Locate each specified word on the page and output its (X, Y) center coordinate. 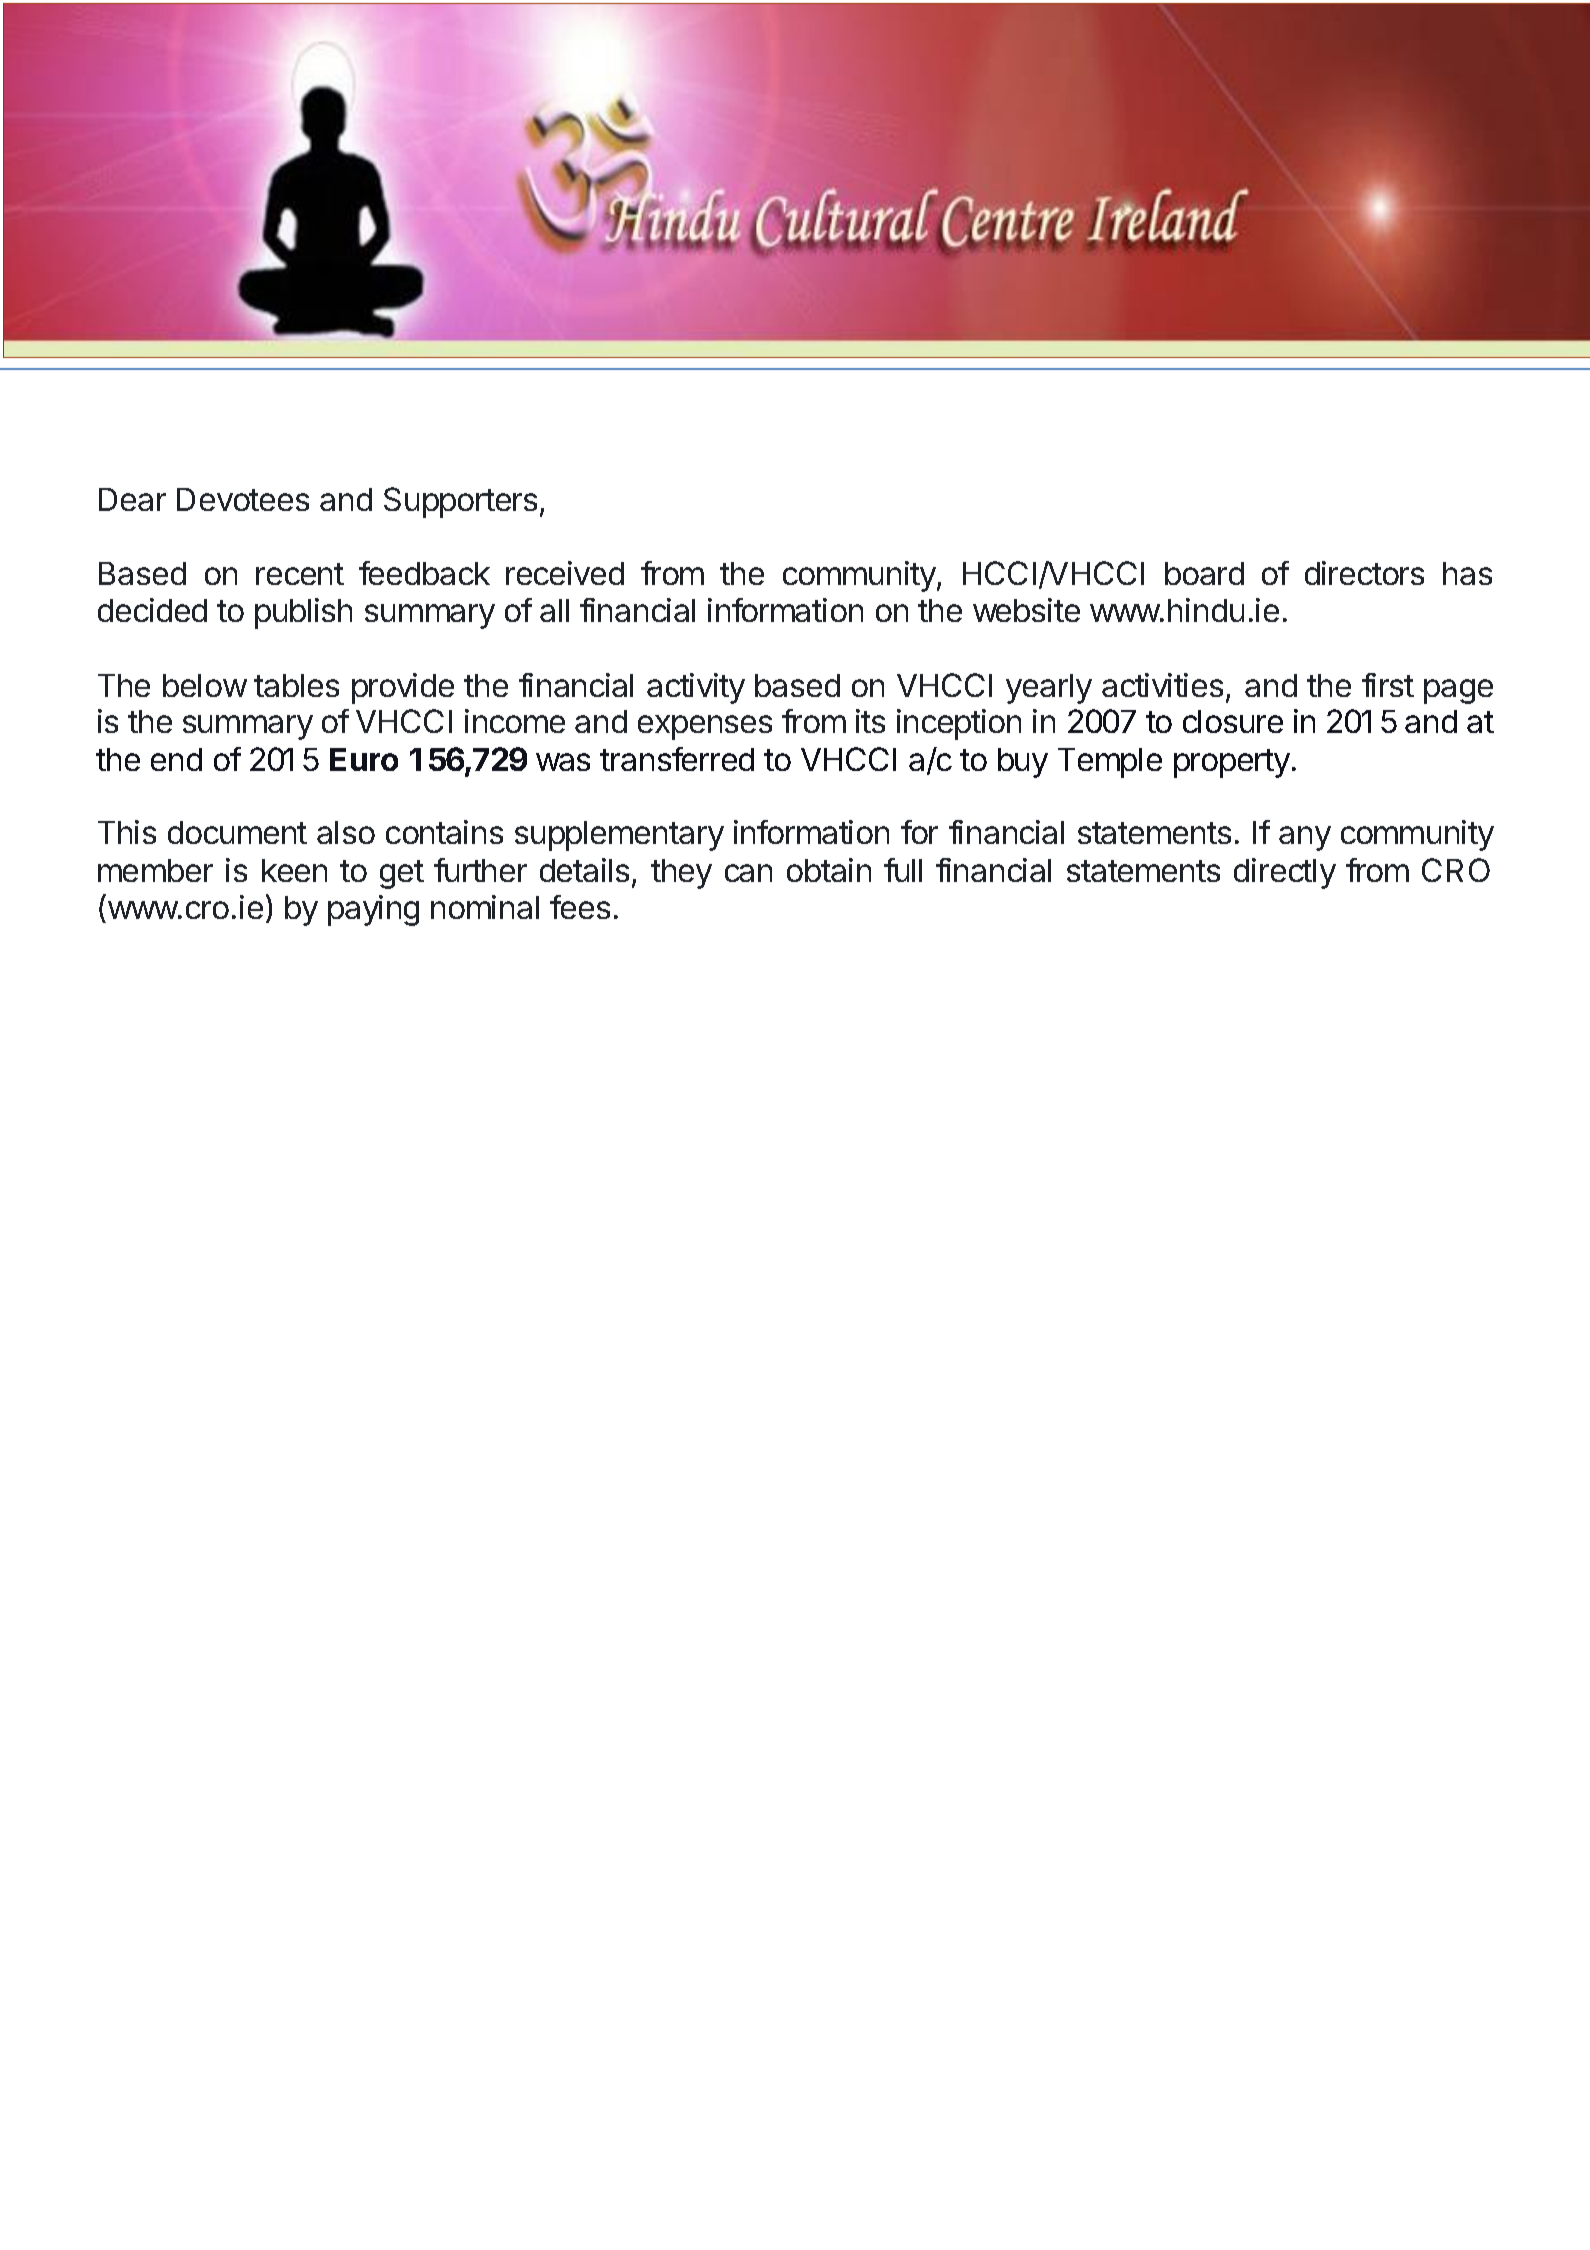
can (748, 873)
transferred (677, 759)
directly (1285, 873)
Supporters (460, 502)
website (1026, 610)
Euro (364, 759)
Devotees (243, 499)
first (1388, 685)
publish (303, 613)
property (1232, 763)
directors (1364, 573)
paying (373, 910)
